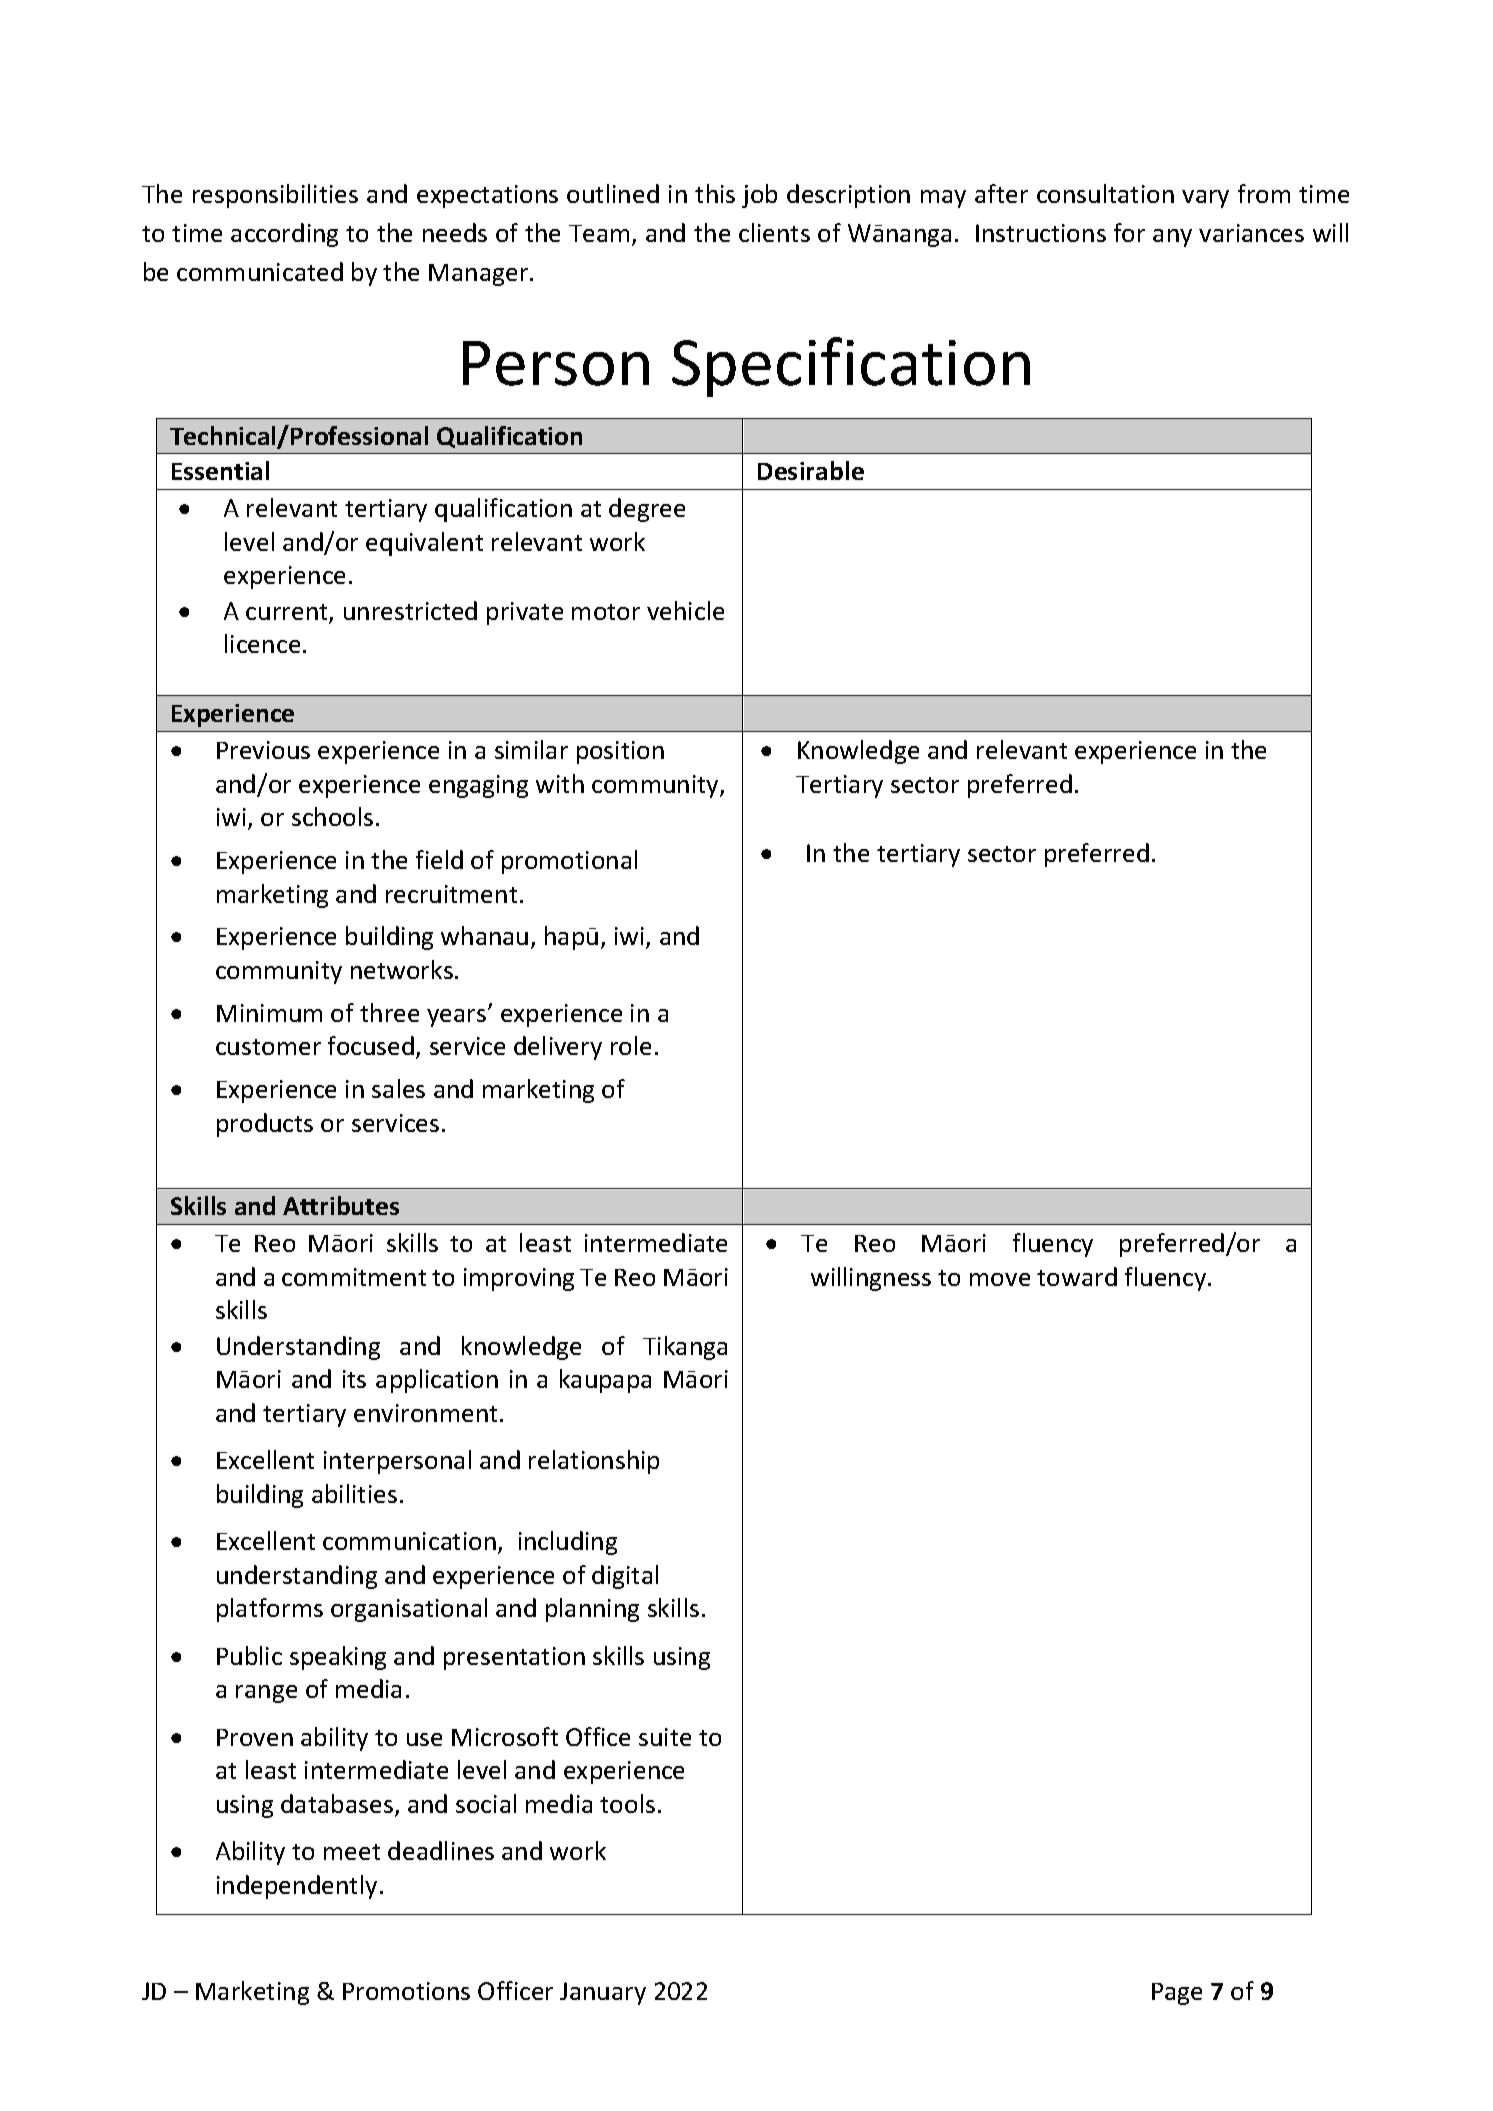 Image resolution: width=1493 pixels, height=2111 pixels. Describe the element at coordinates (685, 610) in the screenshot. I see `vehicle` at that location.
